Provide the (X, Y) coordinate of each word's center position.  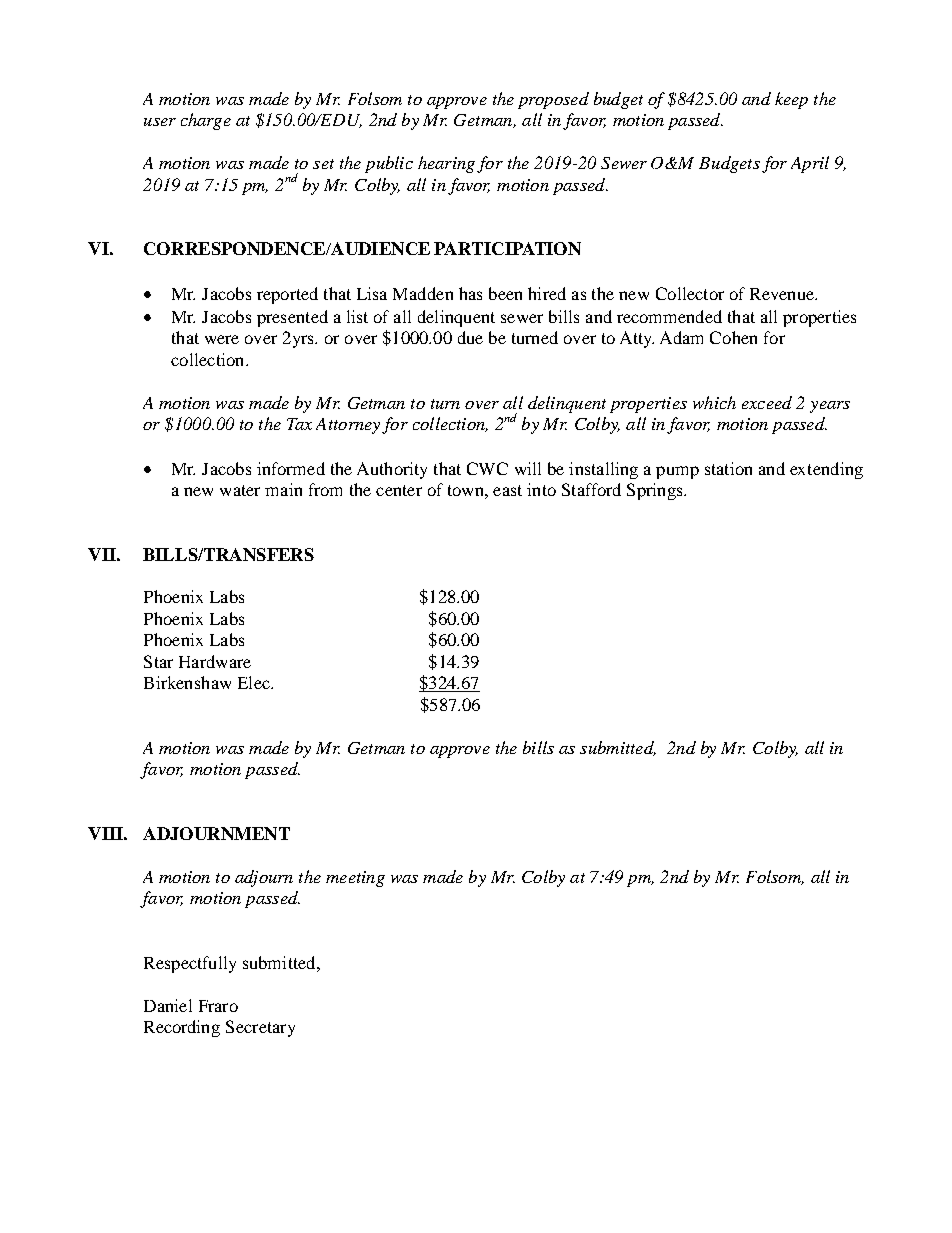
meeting (355, 879)
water (240, 490)
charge (206, 121)
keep (791, 100)
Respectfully (190, 964)
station (728, 468)
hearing (446, 164)
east (507, 490)
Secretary (260, 1028)
